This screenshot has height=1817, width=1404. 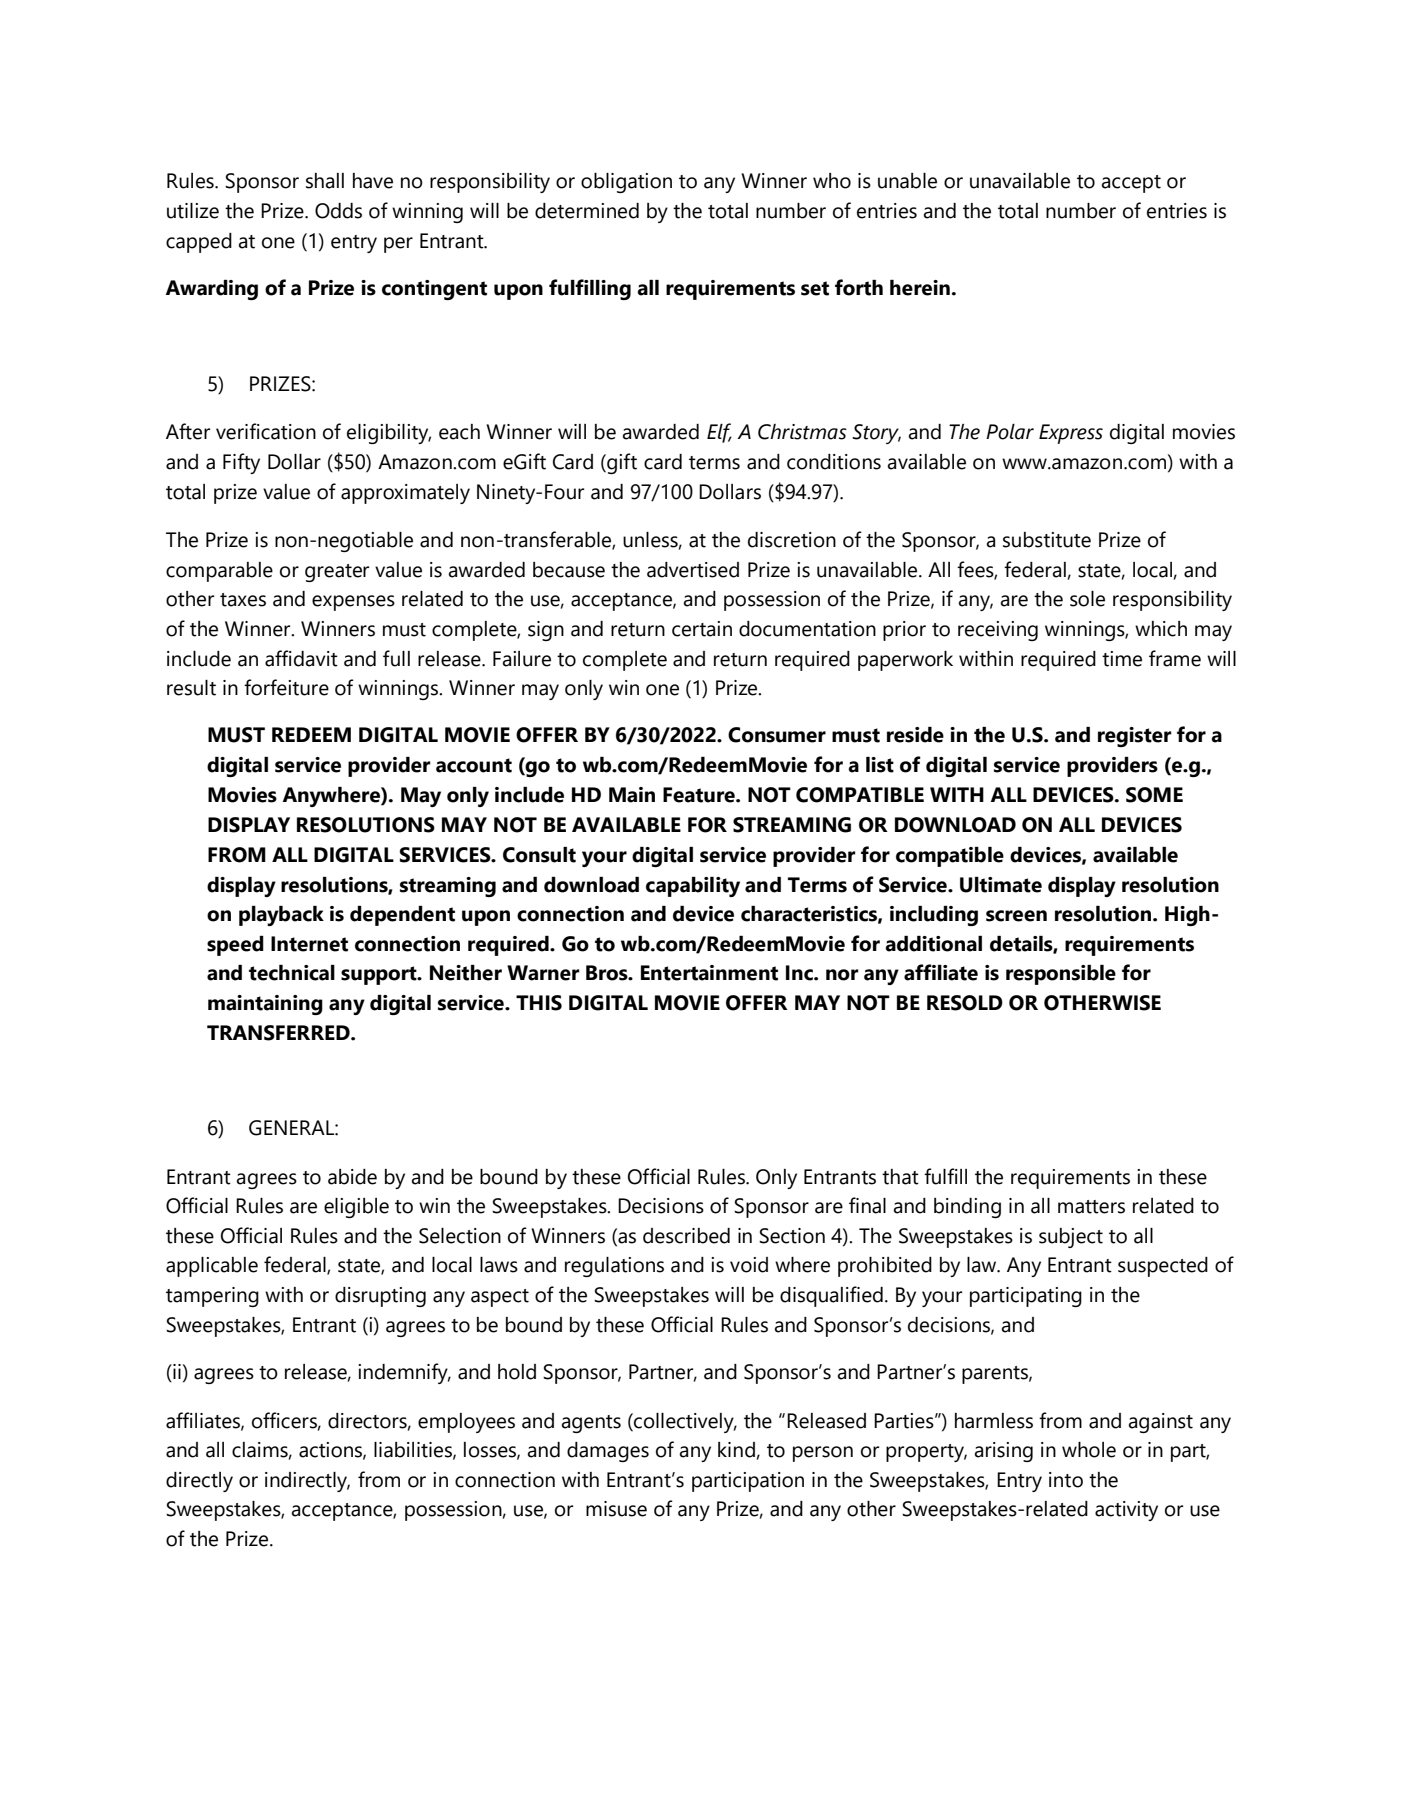 I want to click on employees, so click(x=466, y=1423).
